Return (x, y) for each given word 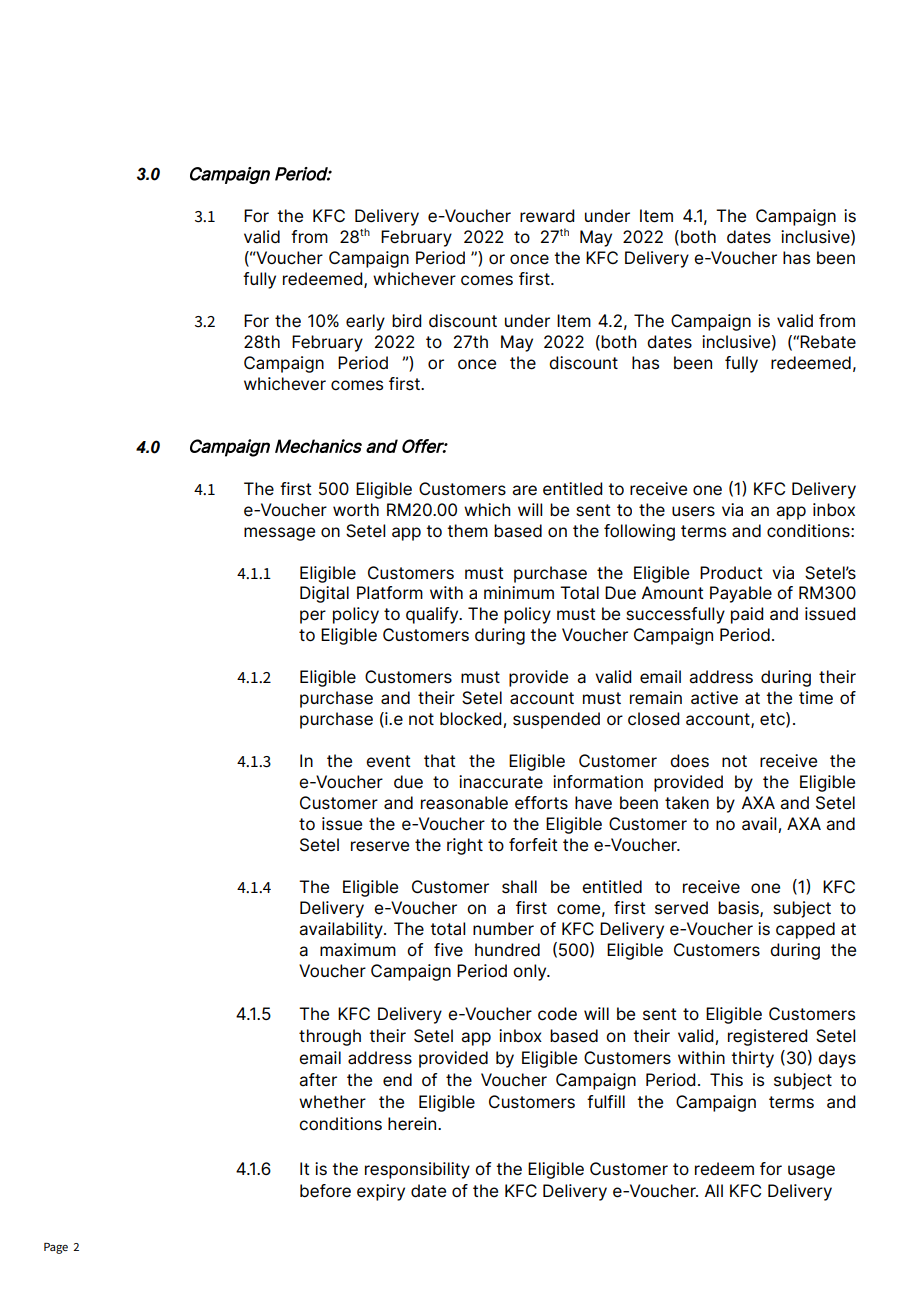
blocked (472, 720)
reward (547, 216)
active (714, 698)
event (388, 761)
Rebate (828, 342)
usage (811, 1172)
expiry (381, 1192)
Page (56, 1248)
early (365, 322)
